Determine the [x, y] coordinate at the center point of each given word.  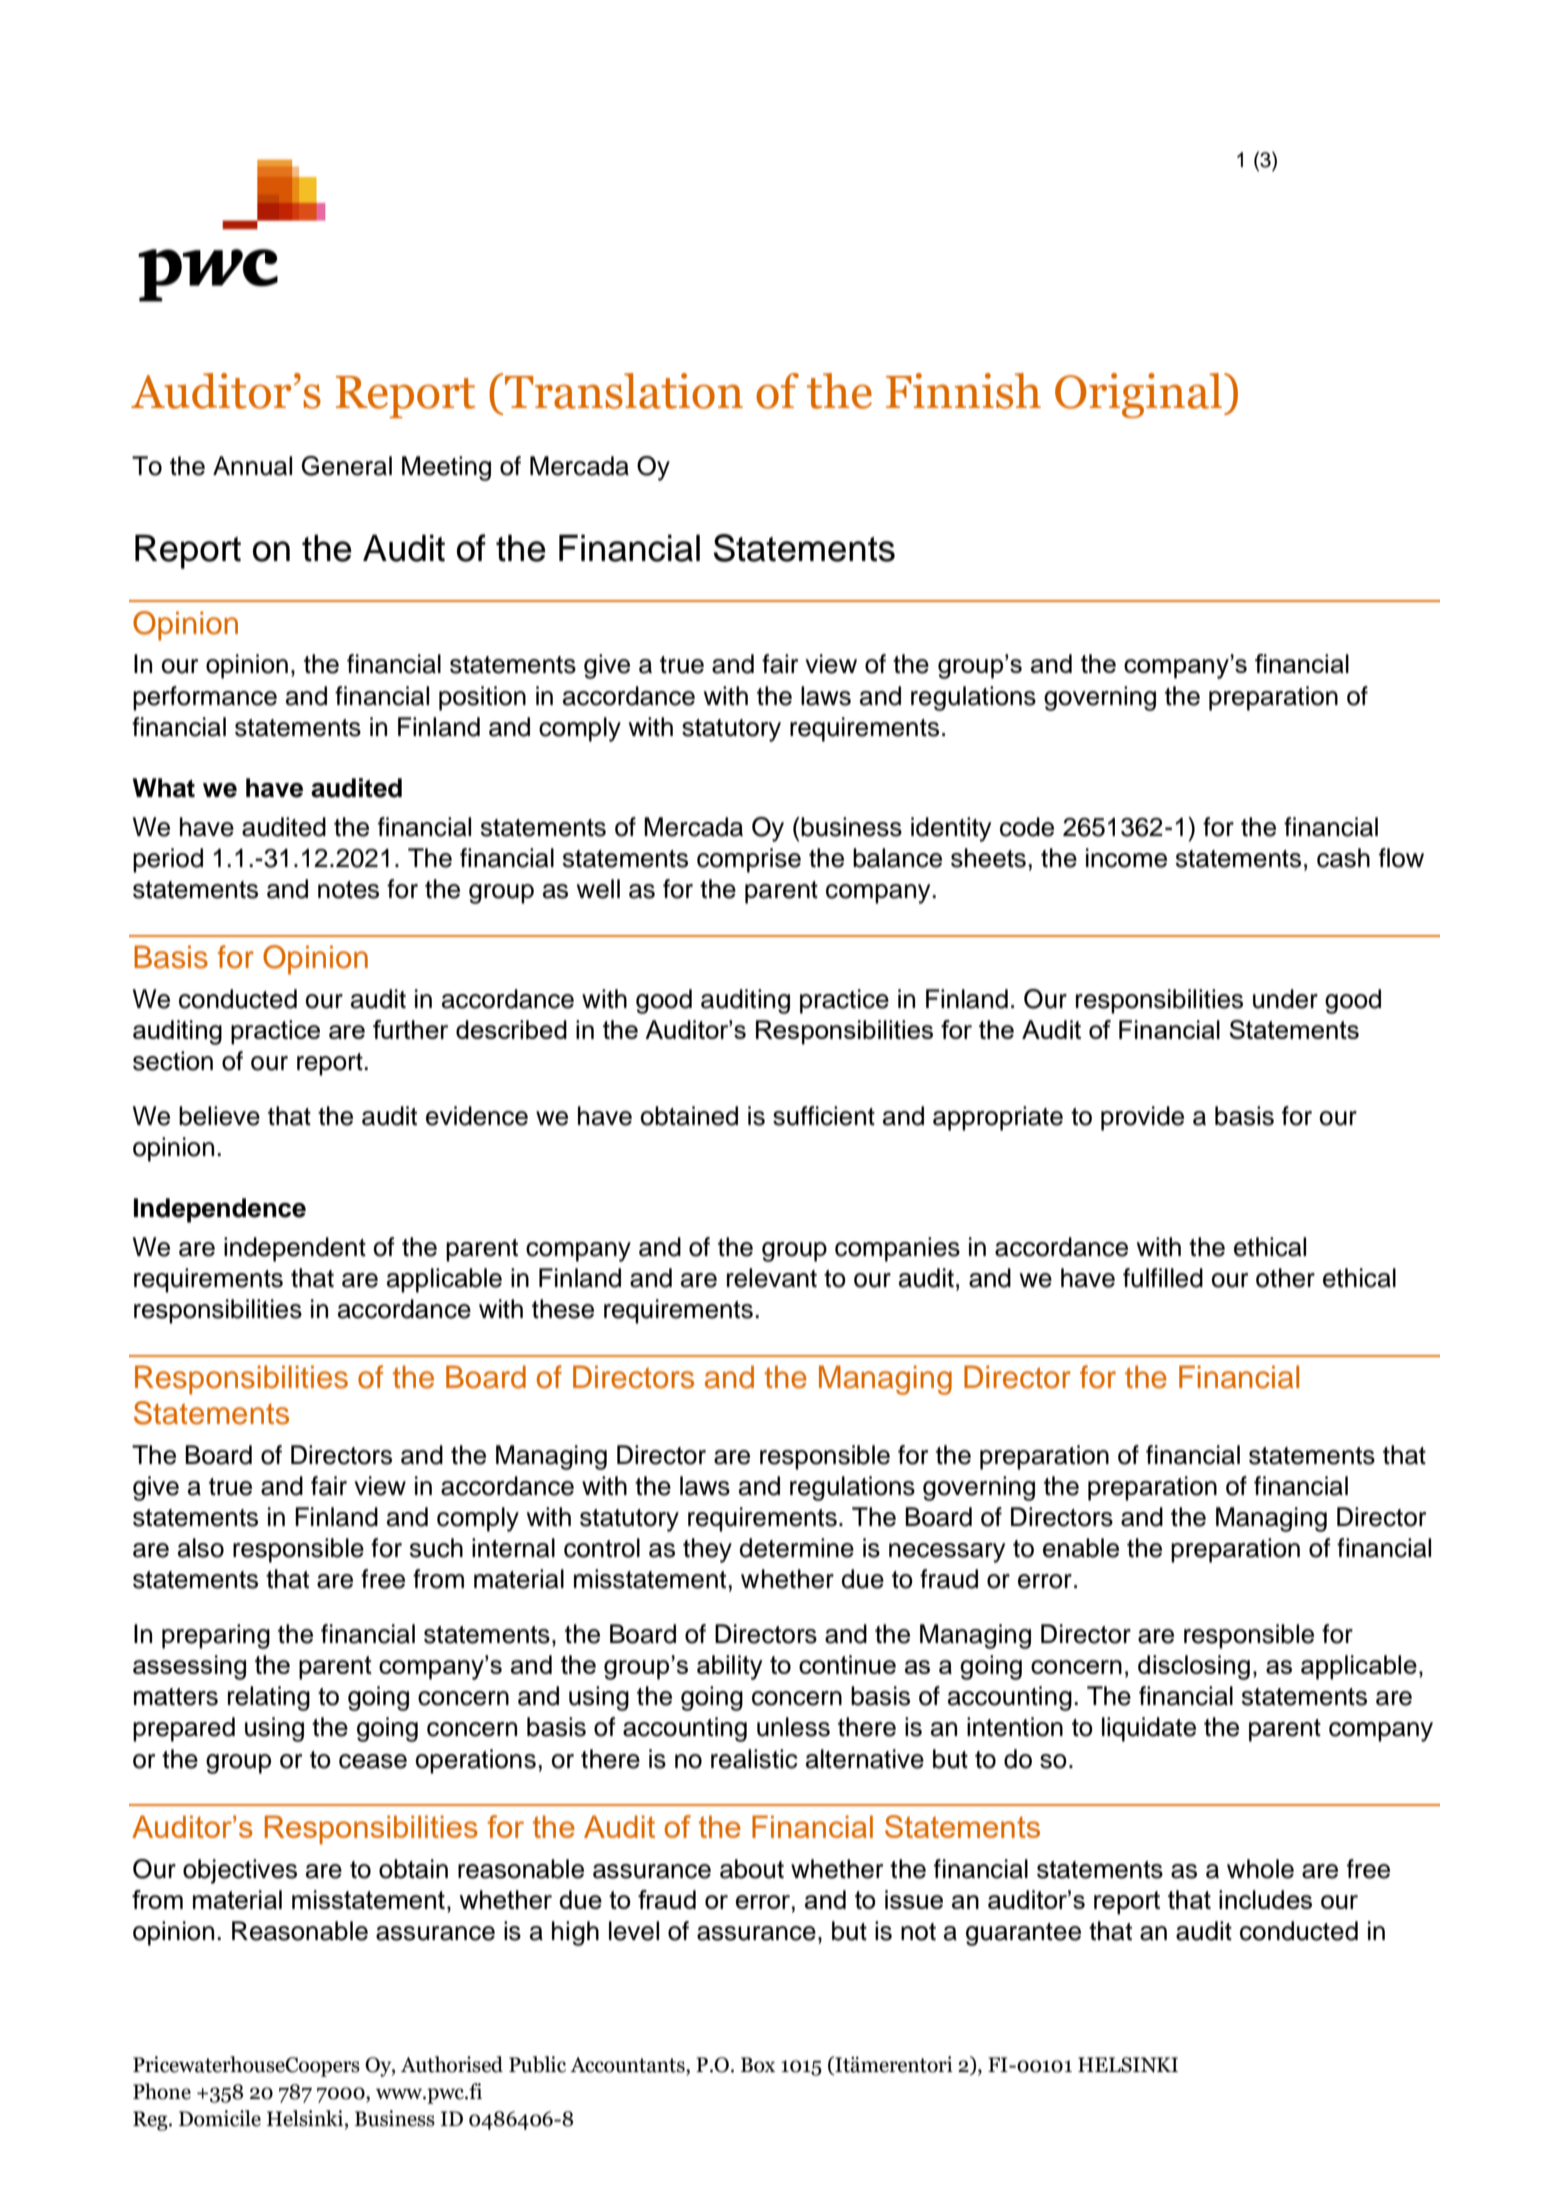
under [1285, 999]
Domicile [220, 2118]
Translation [624, 391]
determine [796, 1548]
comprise [749, 860]
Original [1138, 395]
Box [758, 2065]
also [201, 1548]
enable [1081, 1548]
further [410, 1029]
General [347, 466]
